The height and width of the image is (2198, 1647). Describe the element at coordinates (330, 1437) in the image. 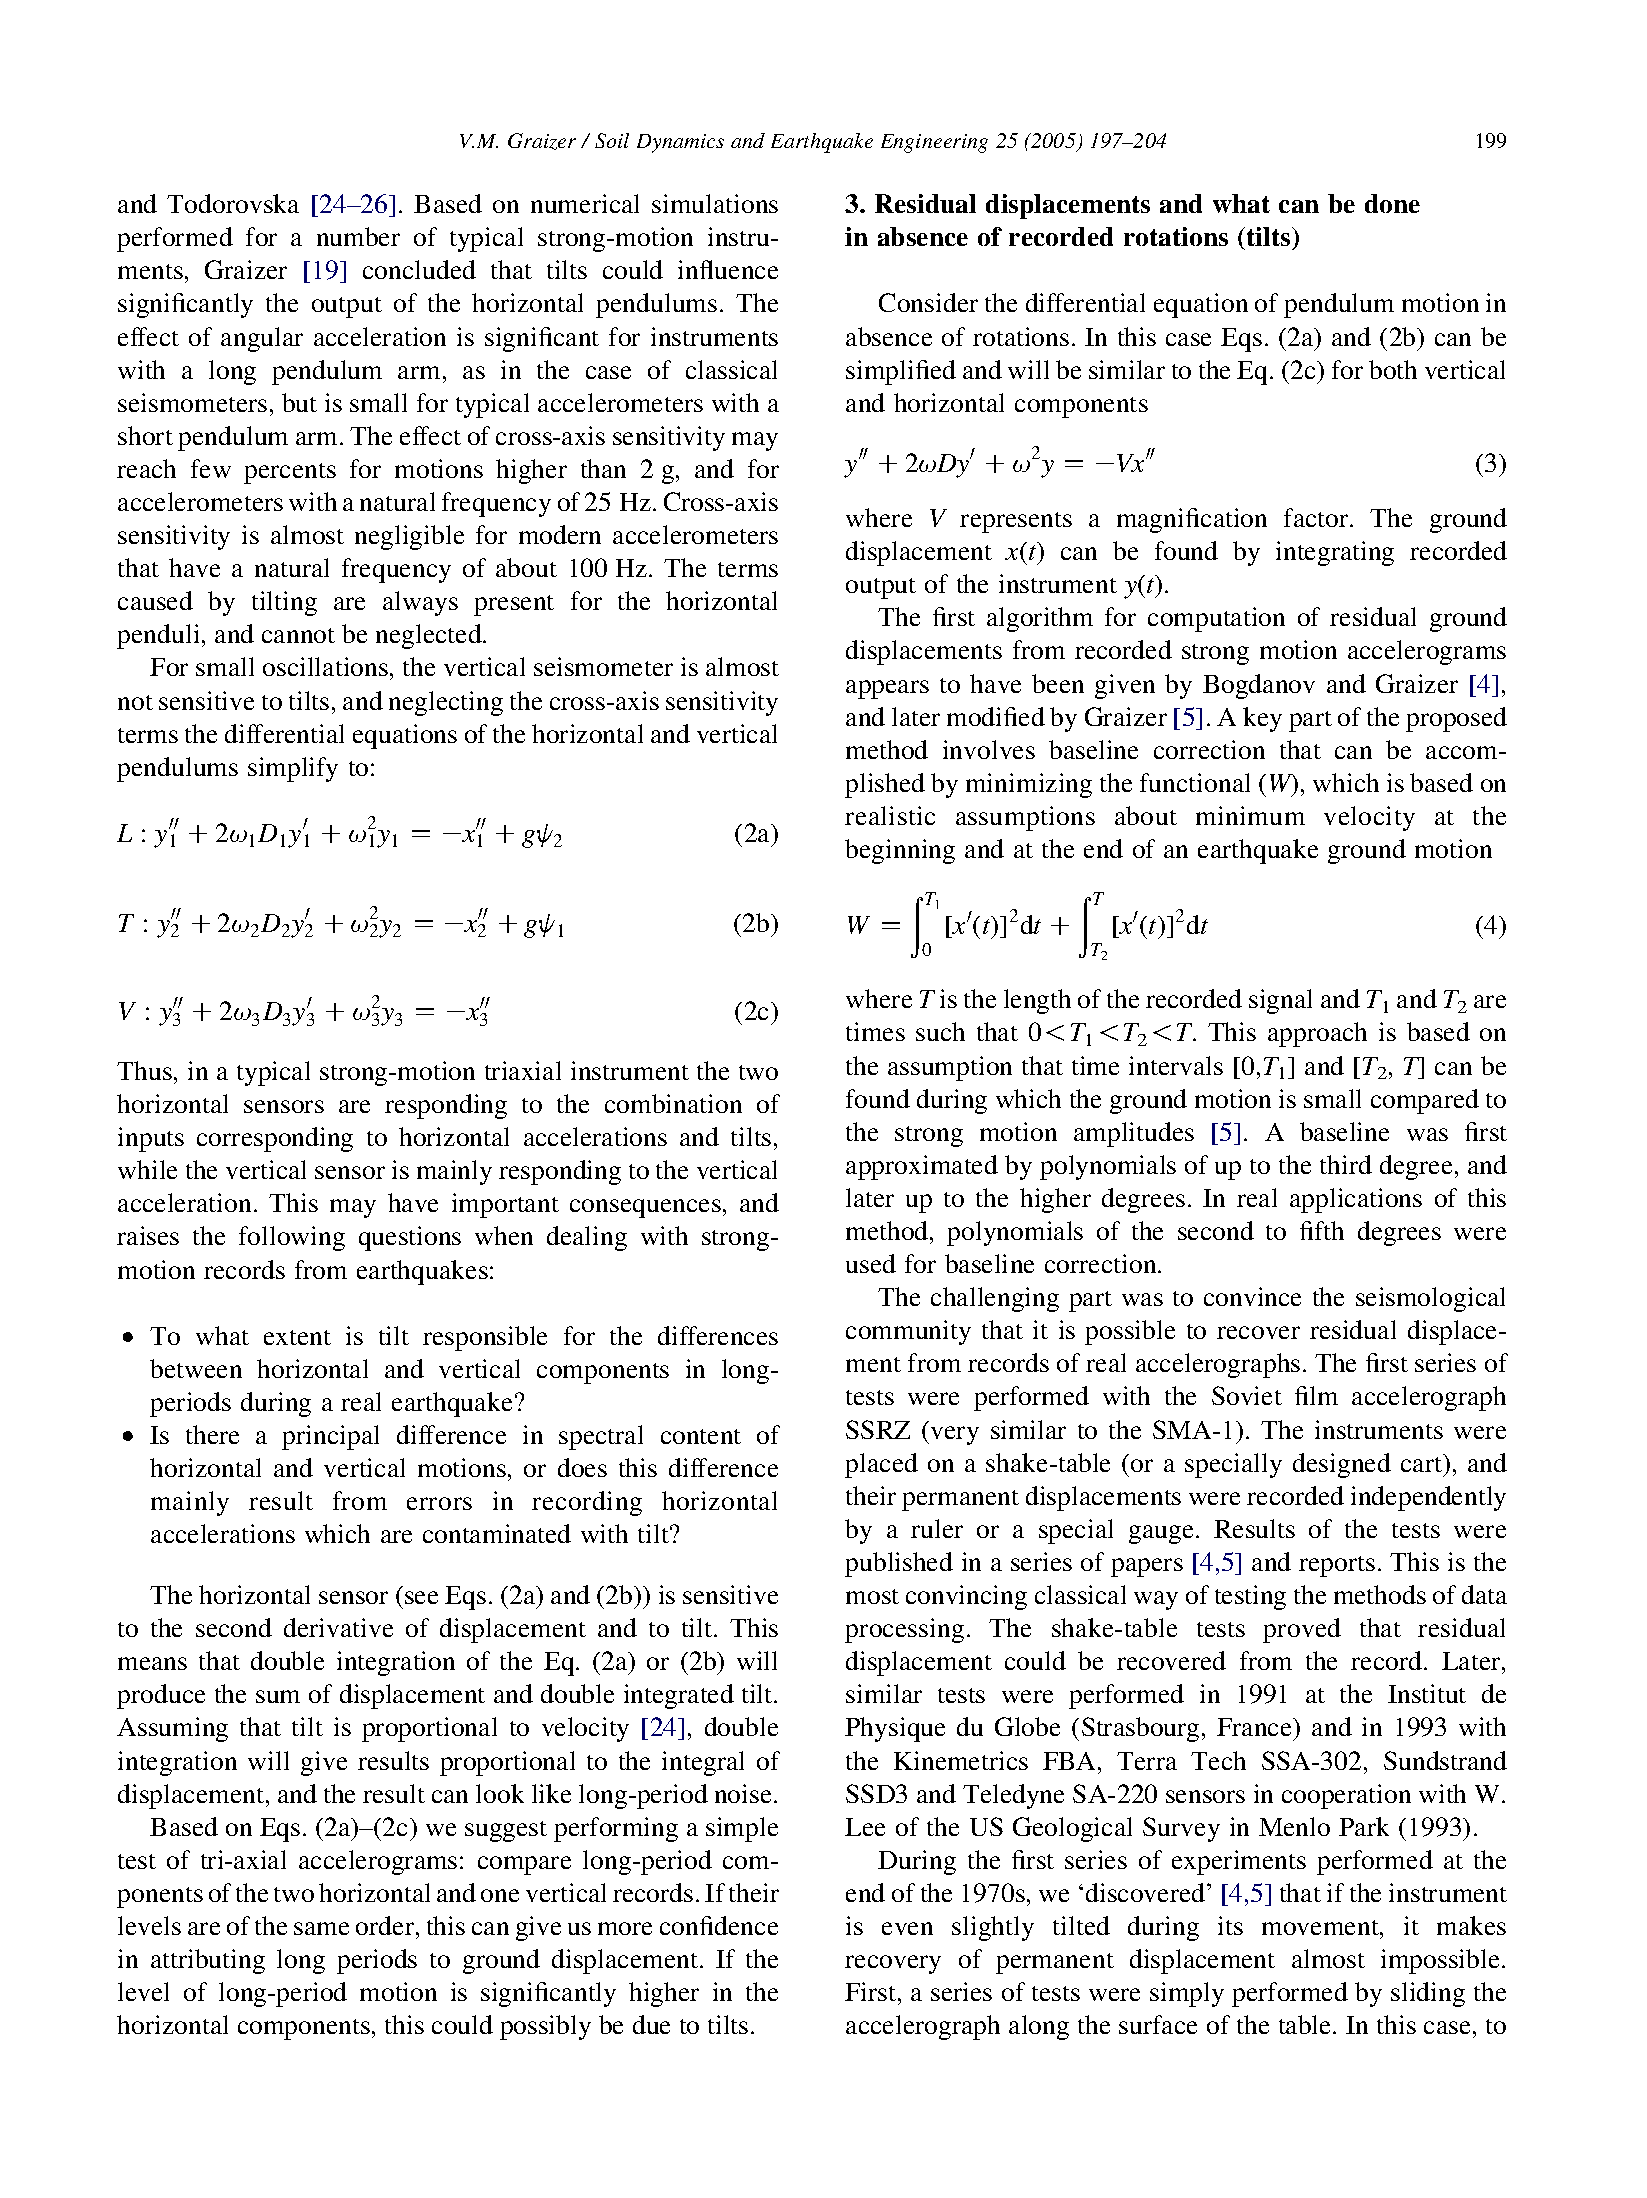

I see `principal` at that location.
